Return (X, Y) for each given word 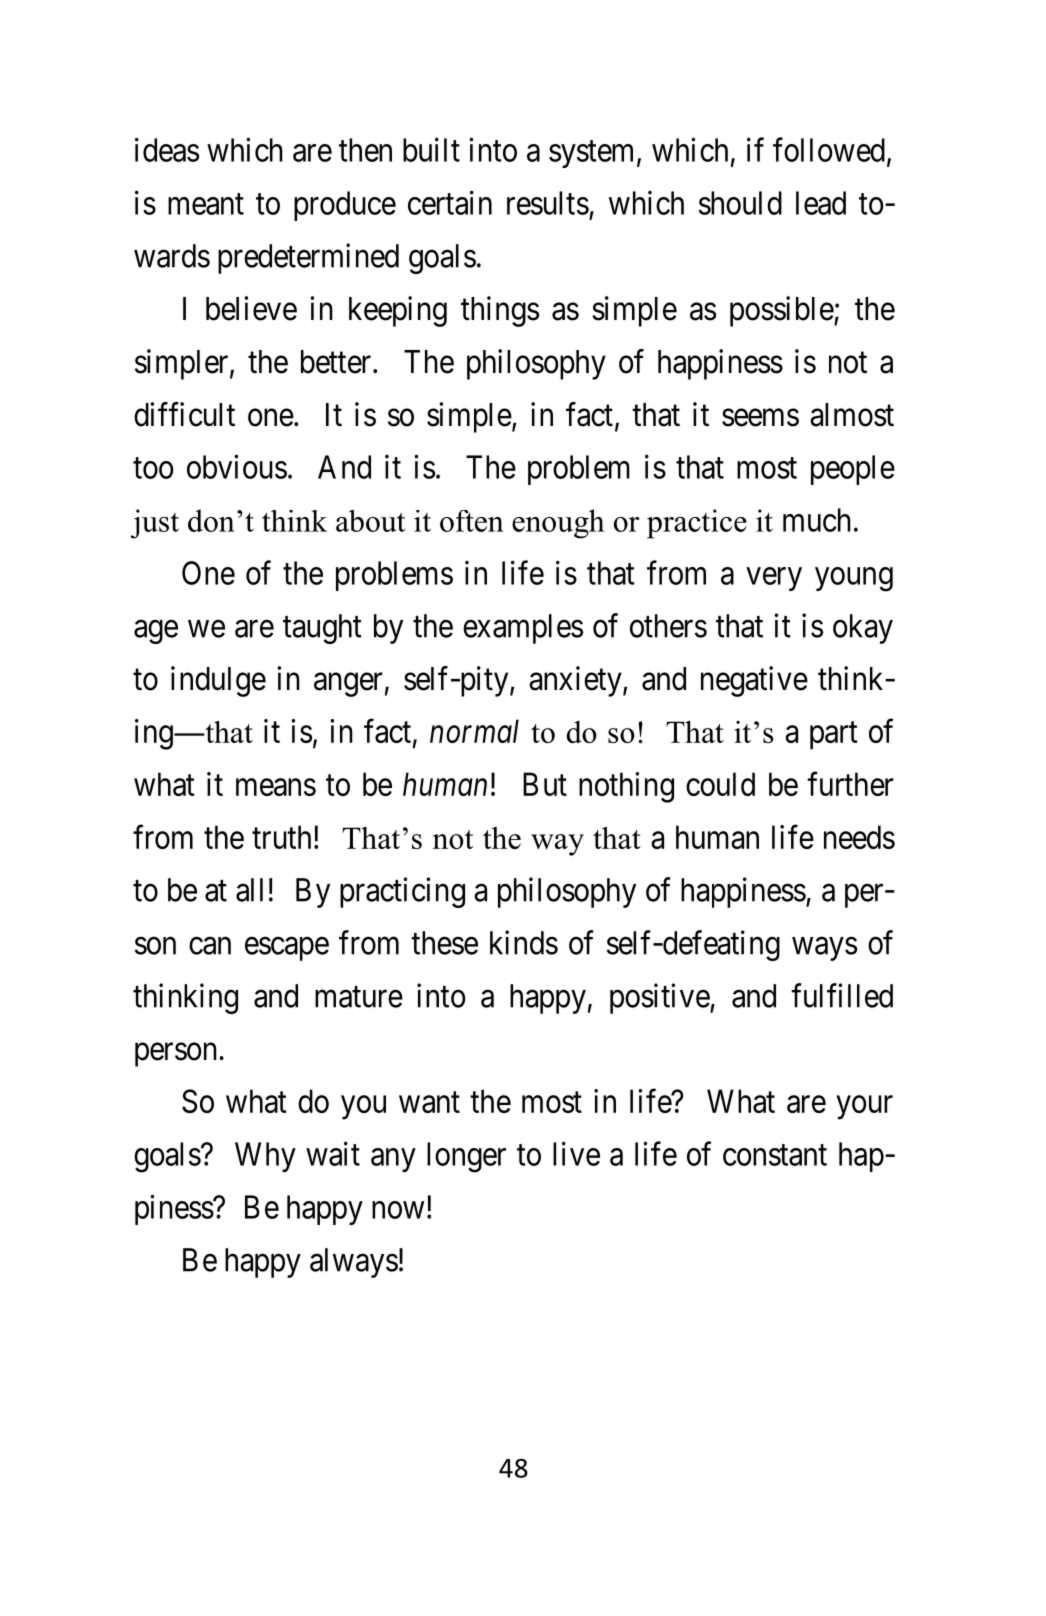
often (472, 521)
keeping (398, 311)
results (548, 203)
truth (281, 837)
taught (322, 629)
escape (287, 949)
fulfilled (842, 995)
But (545, 784)
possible (782, 311)
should (740, 203)
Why (265, 1157)
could (720, 784)
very (774, 579)
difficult (184, 414)
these (444, 943)
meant (206, 204)
